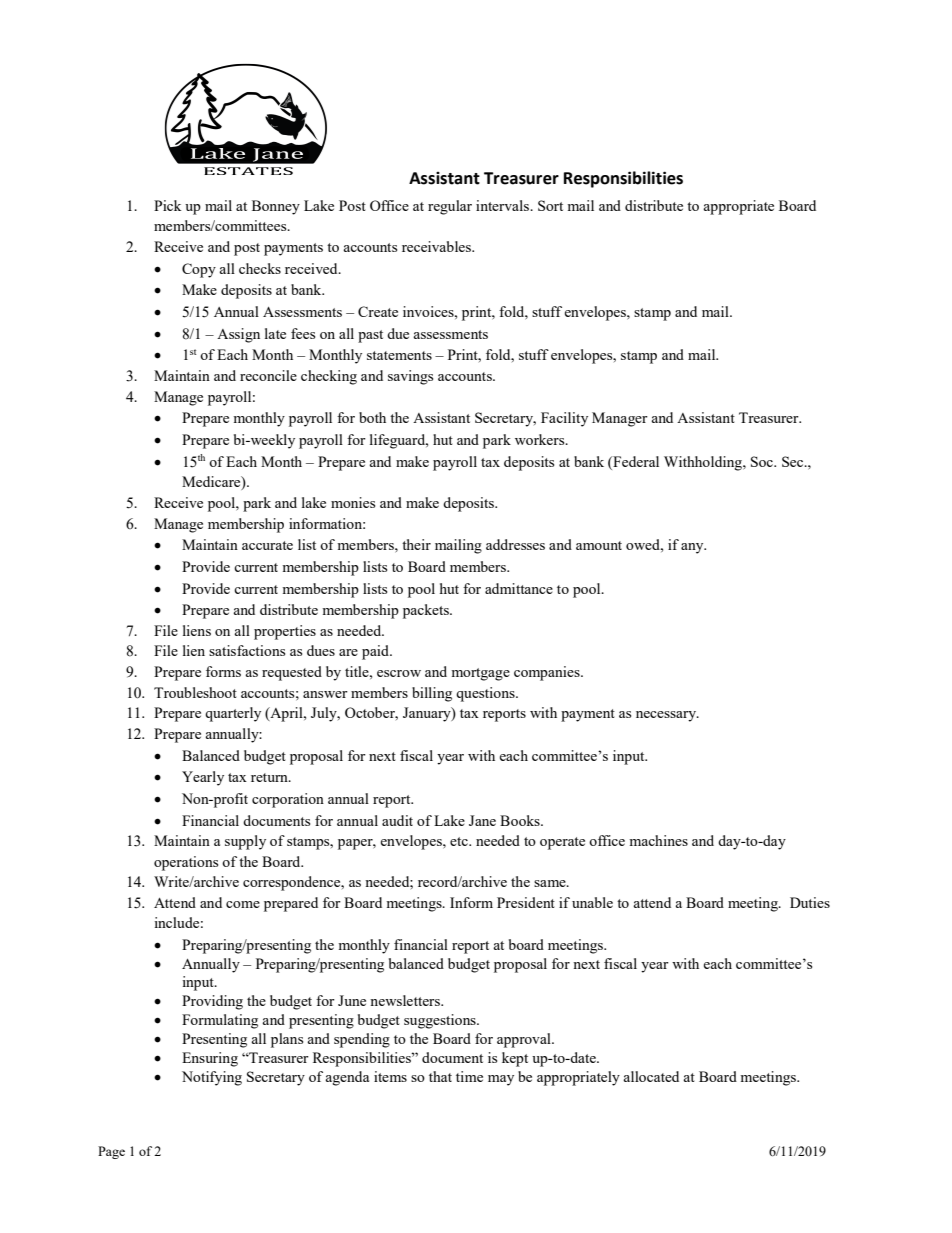  Describe the element at coordinates (480, 674) in the screenshot. I see `mortgage` at that location.
